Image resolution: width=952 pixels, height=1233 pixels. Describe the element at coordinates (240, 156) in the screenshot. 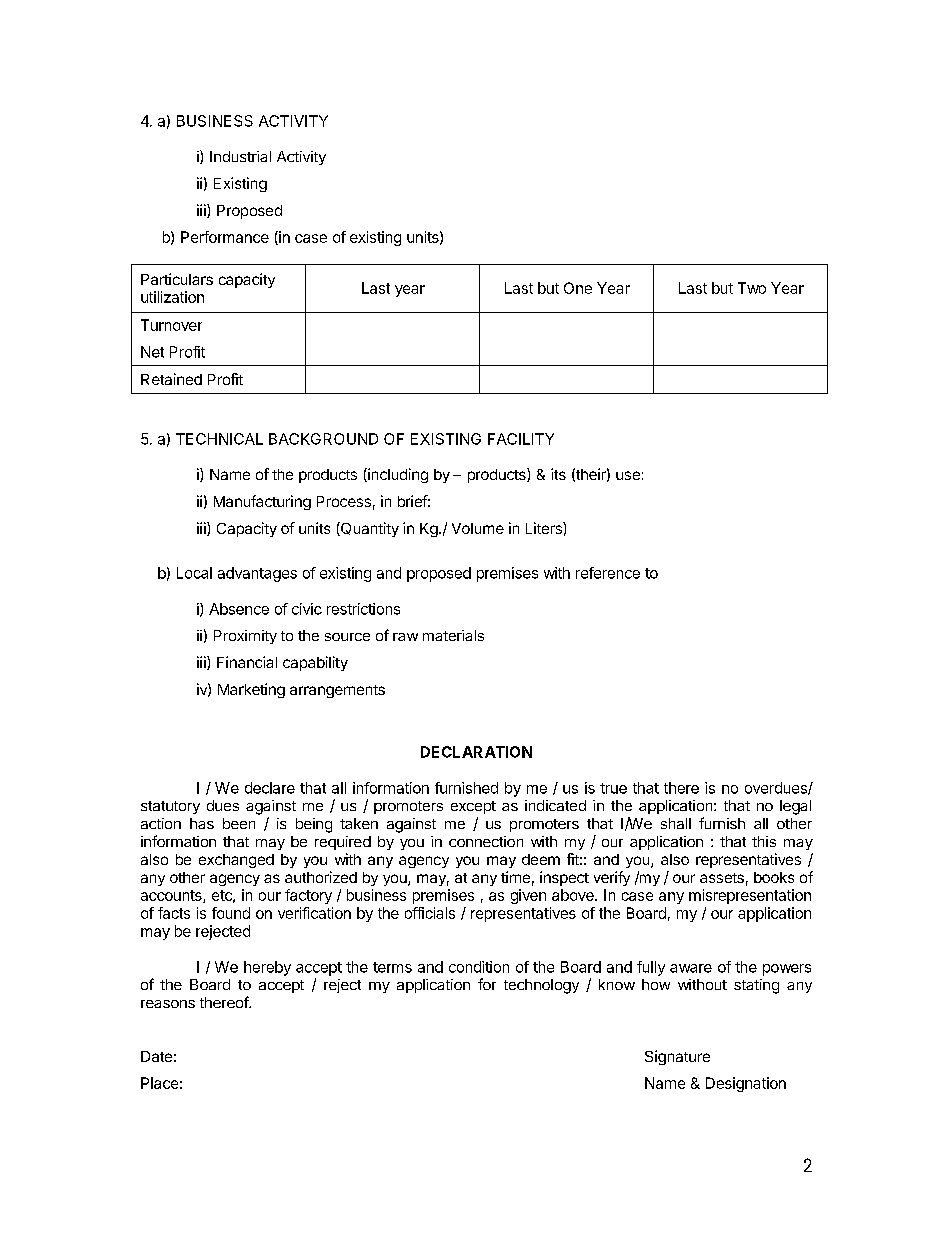

I see `Industrial` at that location.
